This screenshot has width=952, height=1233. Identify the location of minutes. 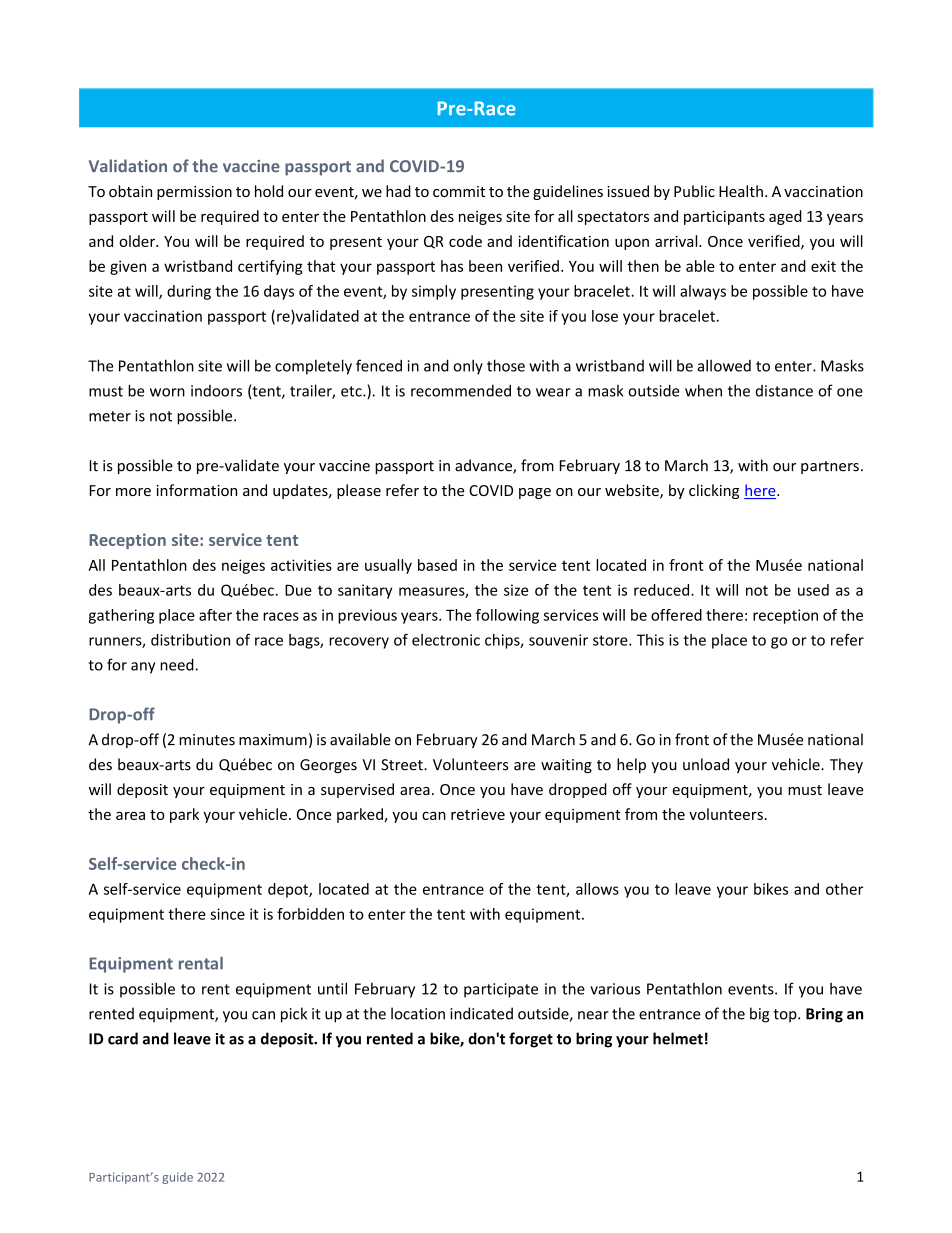
(207, 740).
